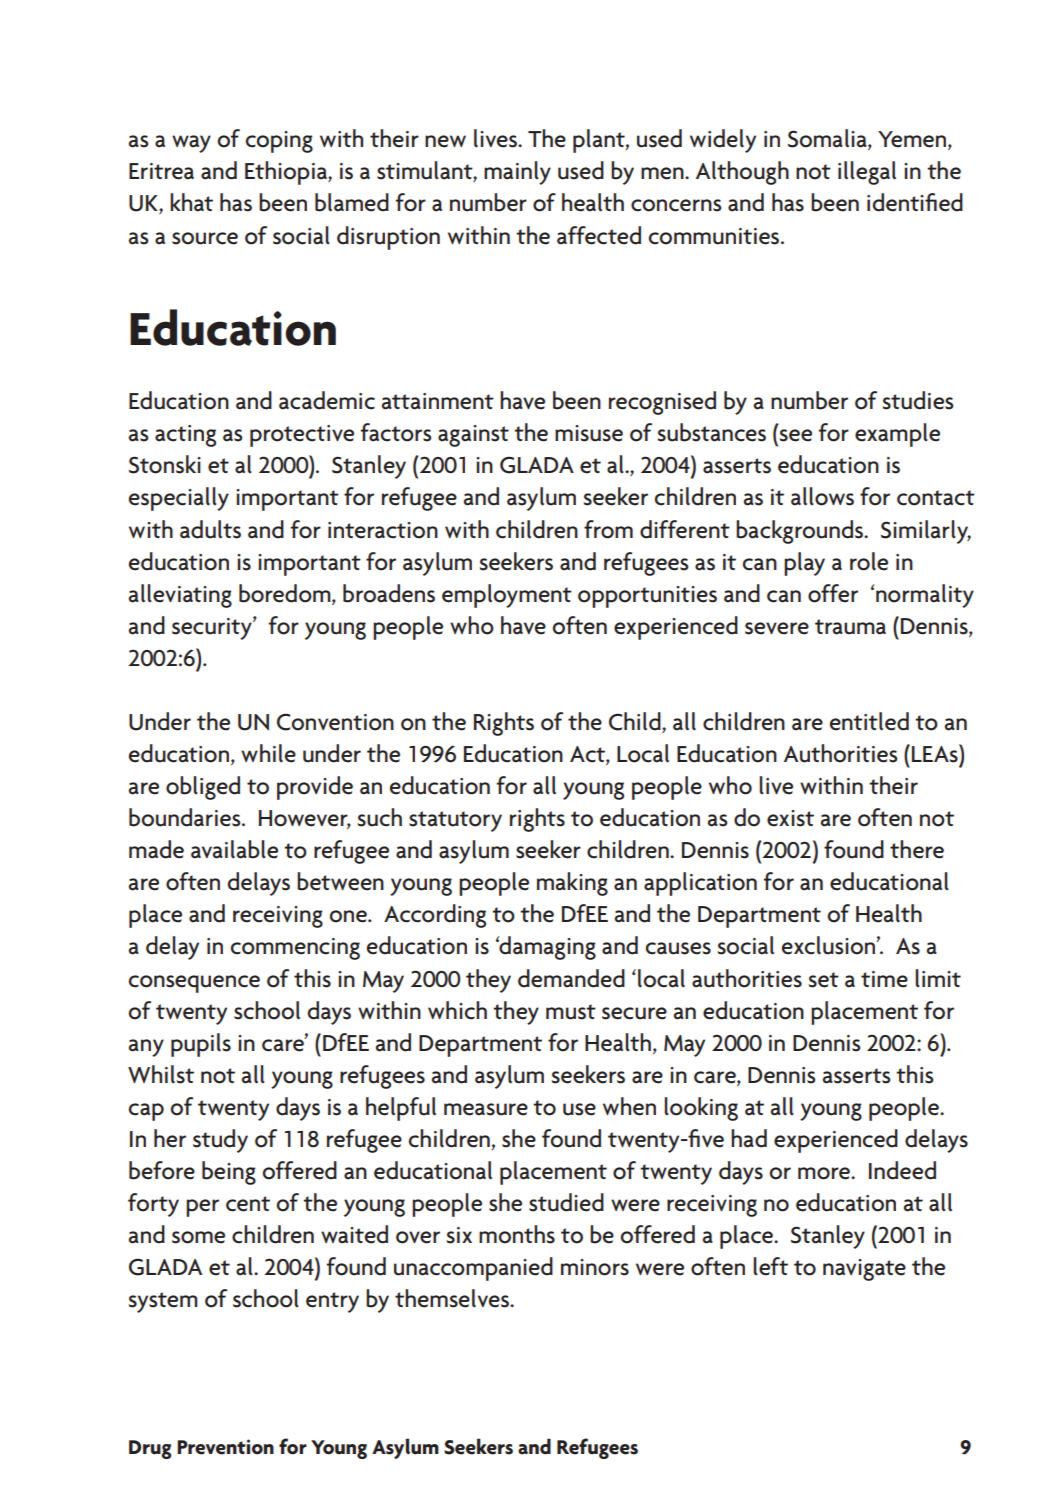 This screenshot has height=1500, width=1061. Describe the element at coordinates (823, 980) in the screenshot. I see `set` at that location.
